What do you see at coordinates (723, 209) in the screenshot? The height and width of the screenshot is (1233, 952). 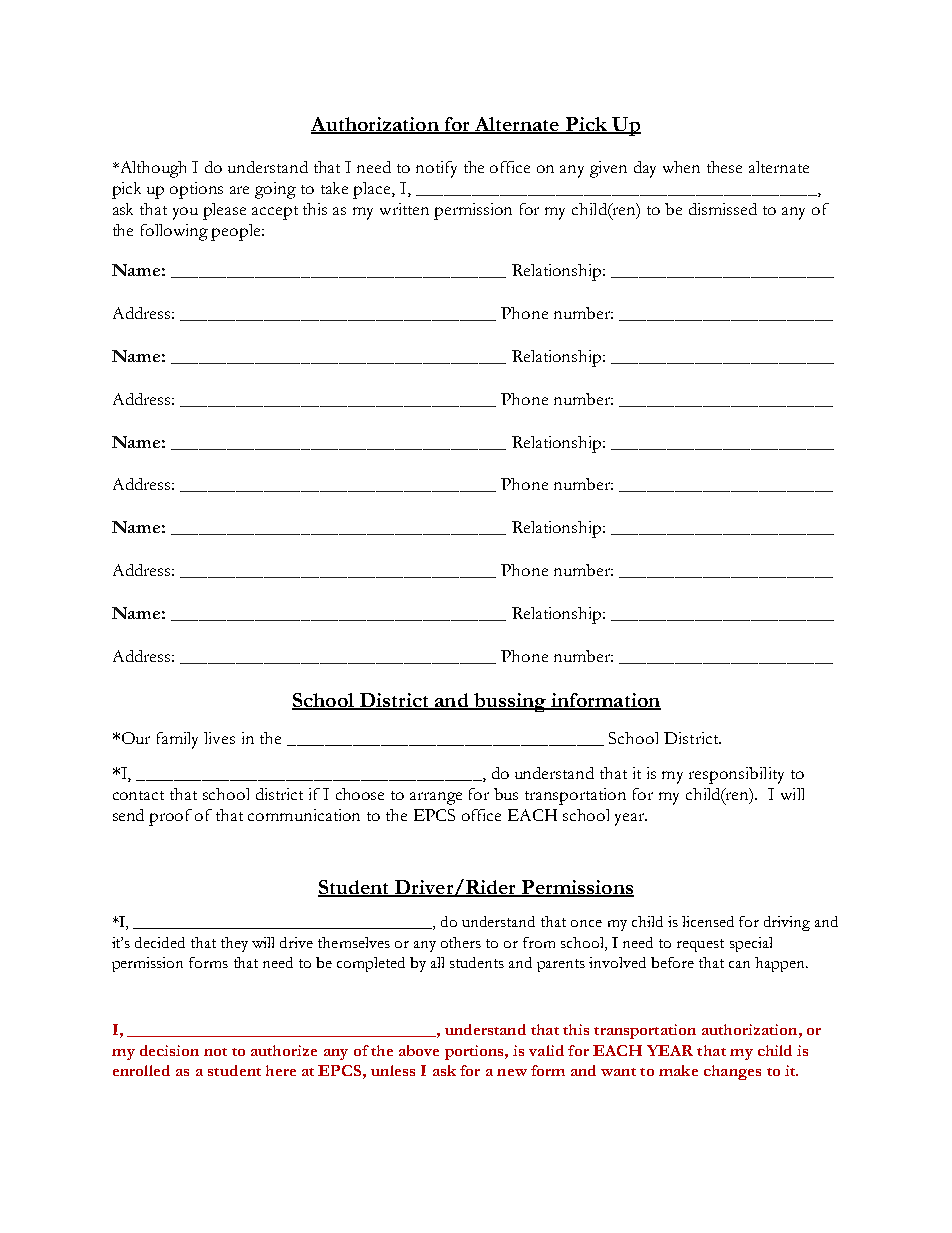 I see `dismissed` at bounding box center [723, 209].
